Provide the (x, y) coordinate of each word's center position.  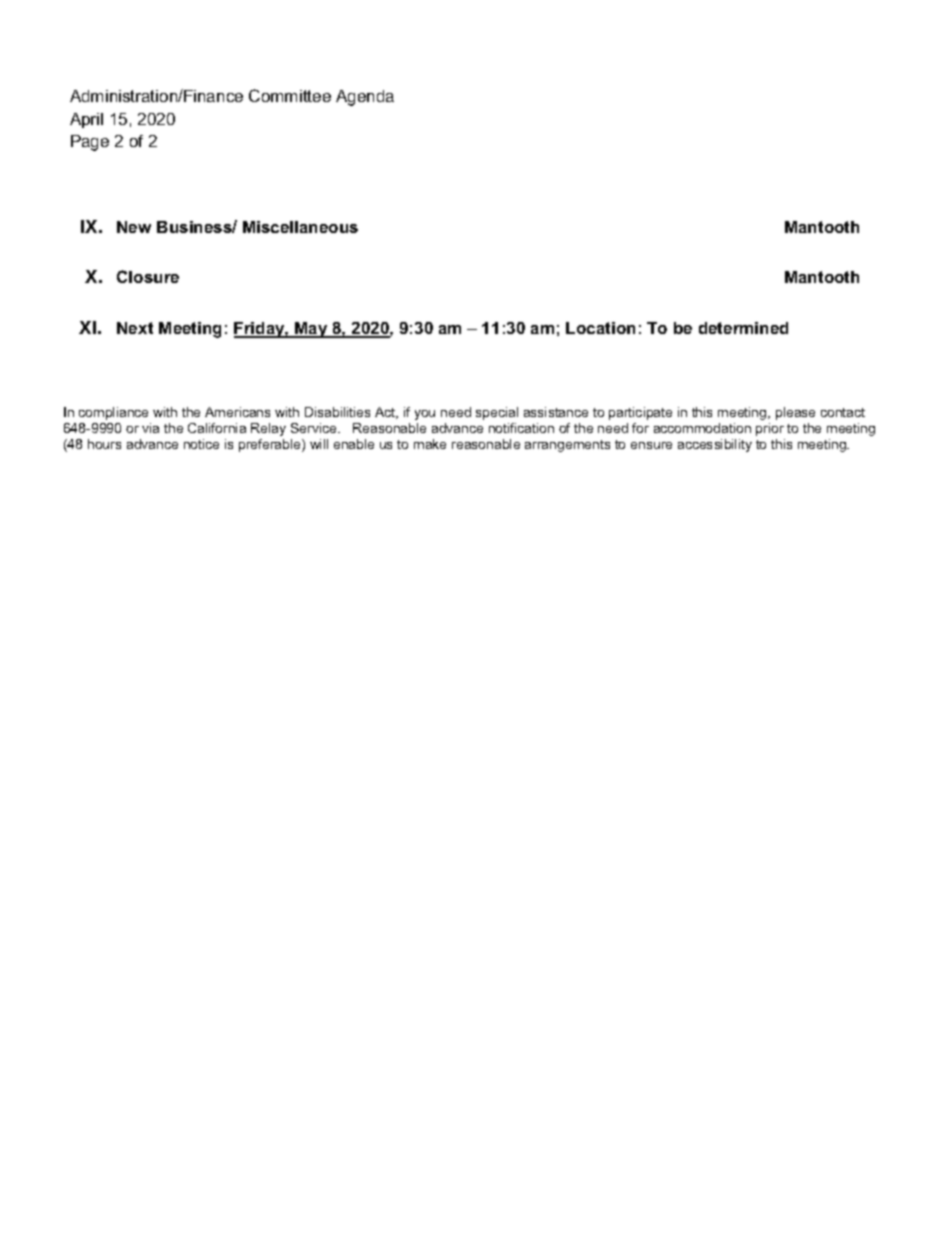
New (134, 227)
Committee (290, 95)
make (430, 444)
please (795, 413)
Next (135, 328)
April (86, 120)
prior (770, 429)
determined (743, 328)
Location (600, 328)
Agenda (365, 98)
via (150, 428)
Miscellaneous (300, 227)
